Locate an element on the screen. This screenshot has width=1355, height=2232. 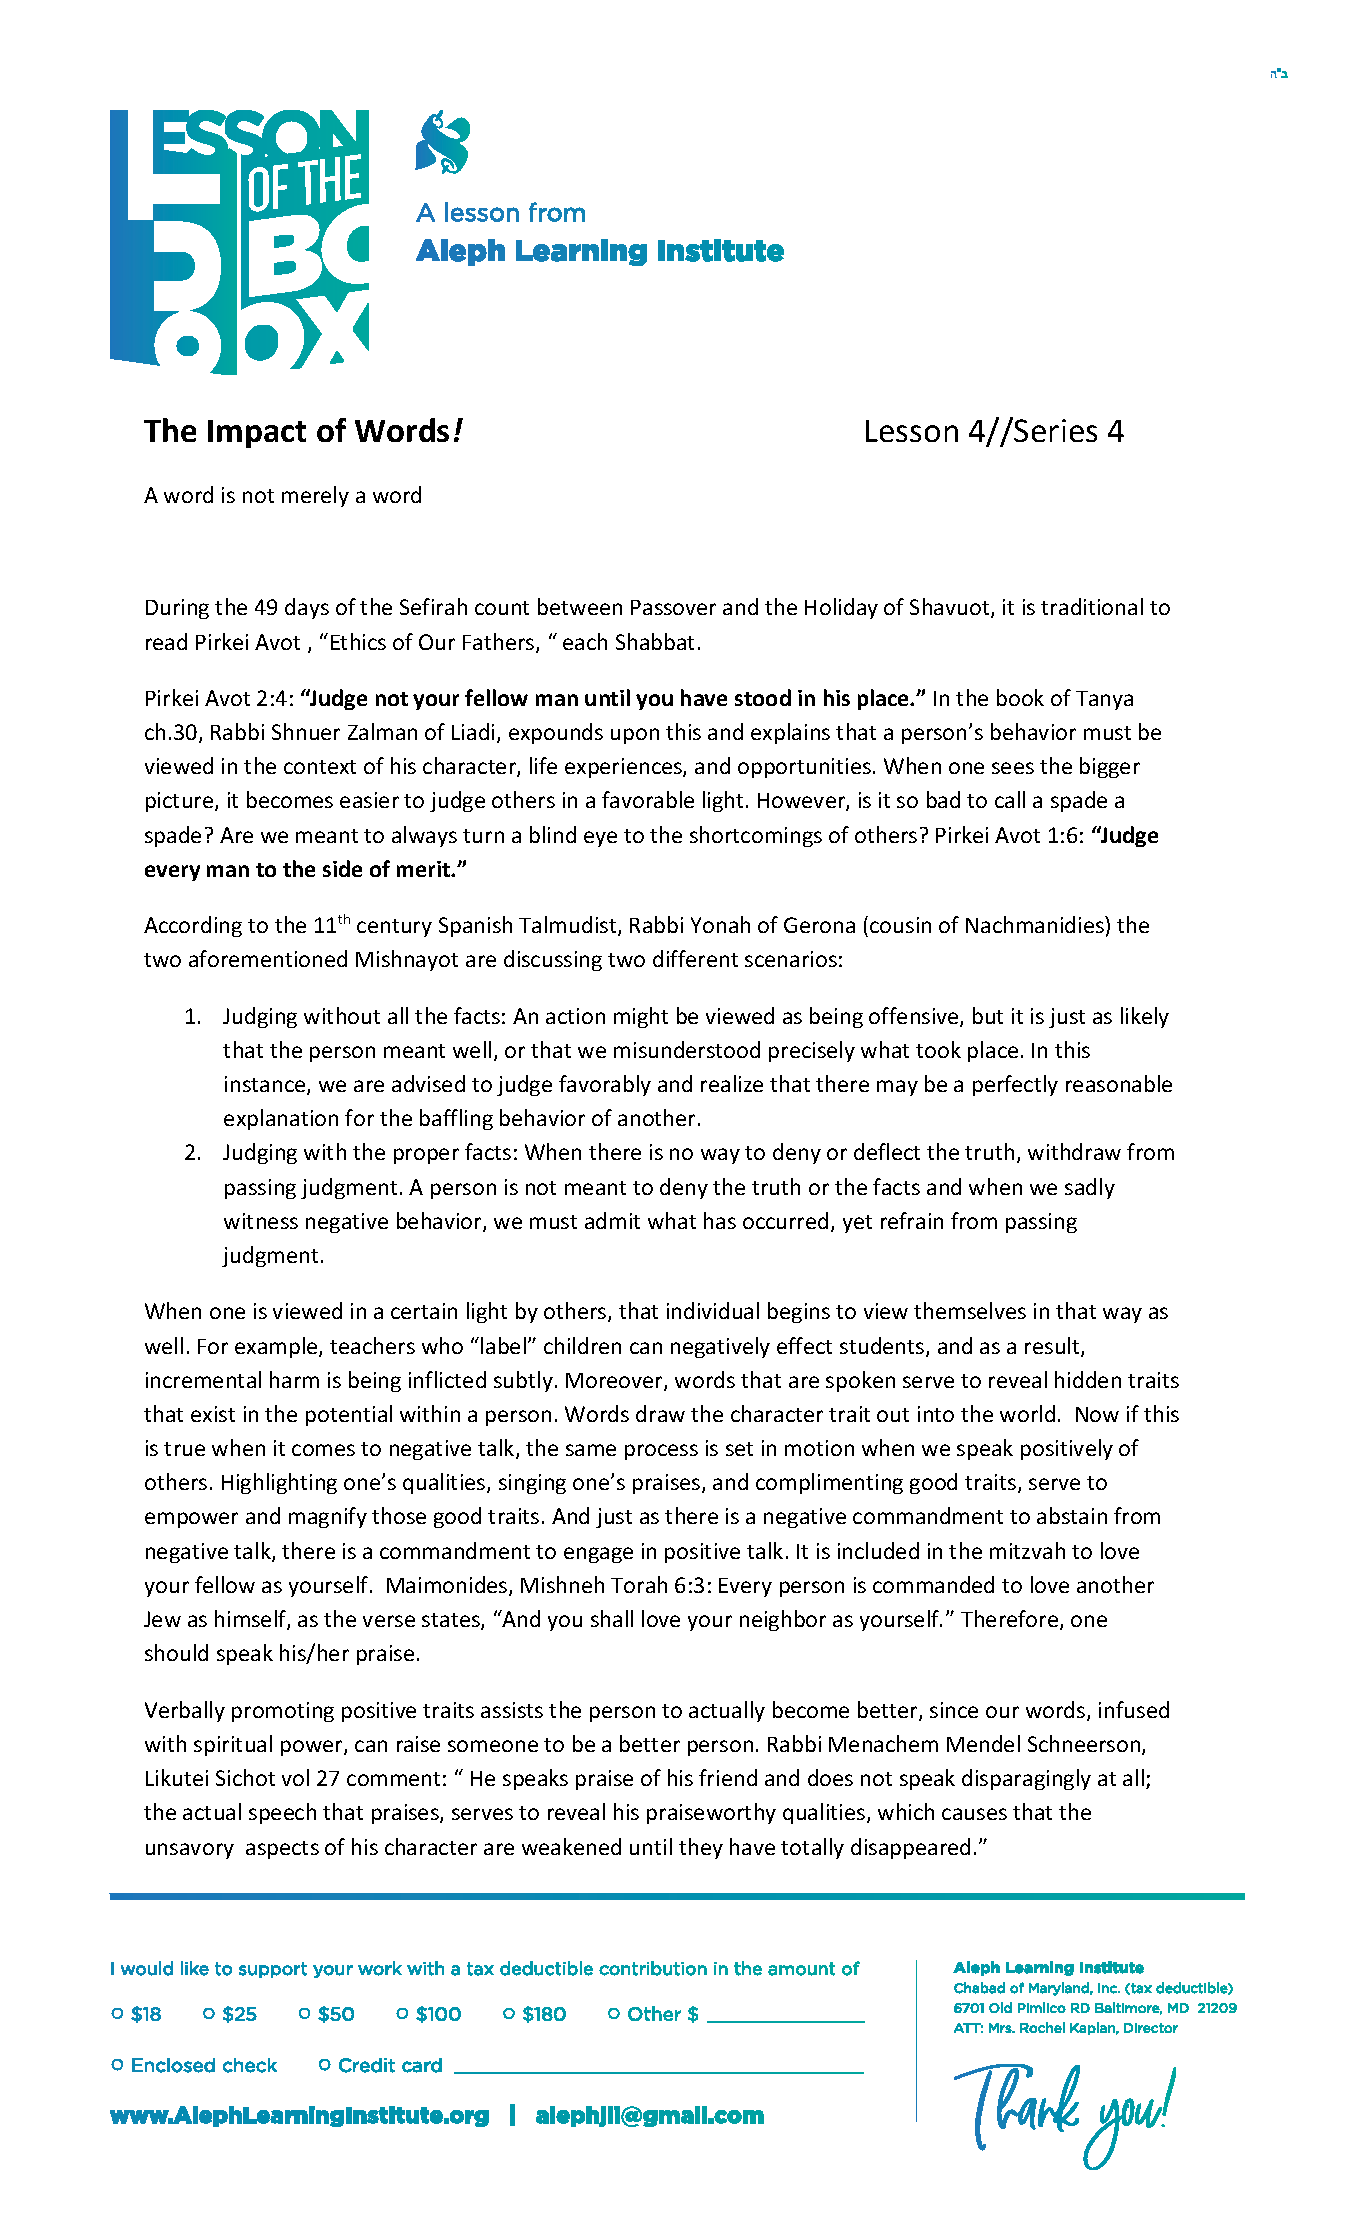
traditional is located at coordinates (1092, 606).
